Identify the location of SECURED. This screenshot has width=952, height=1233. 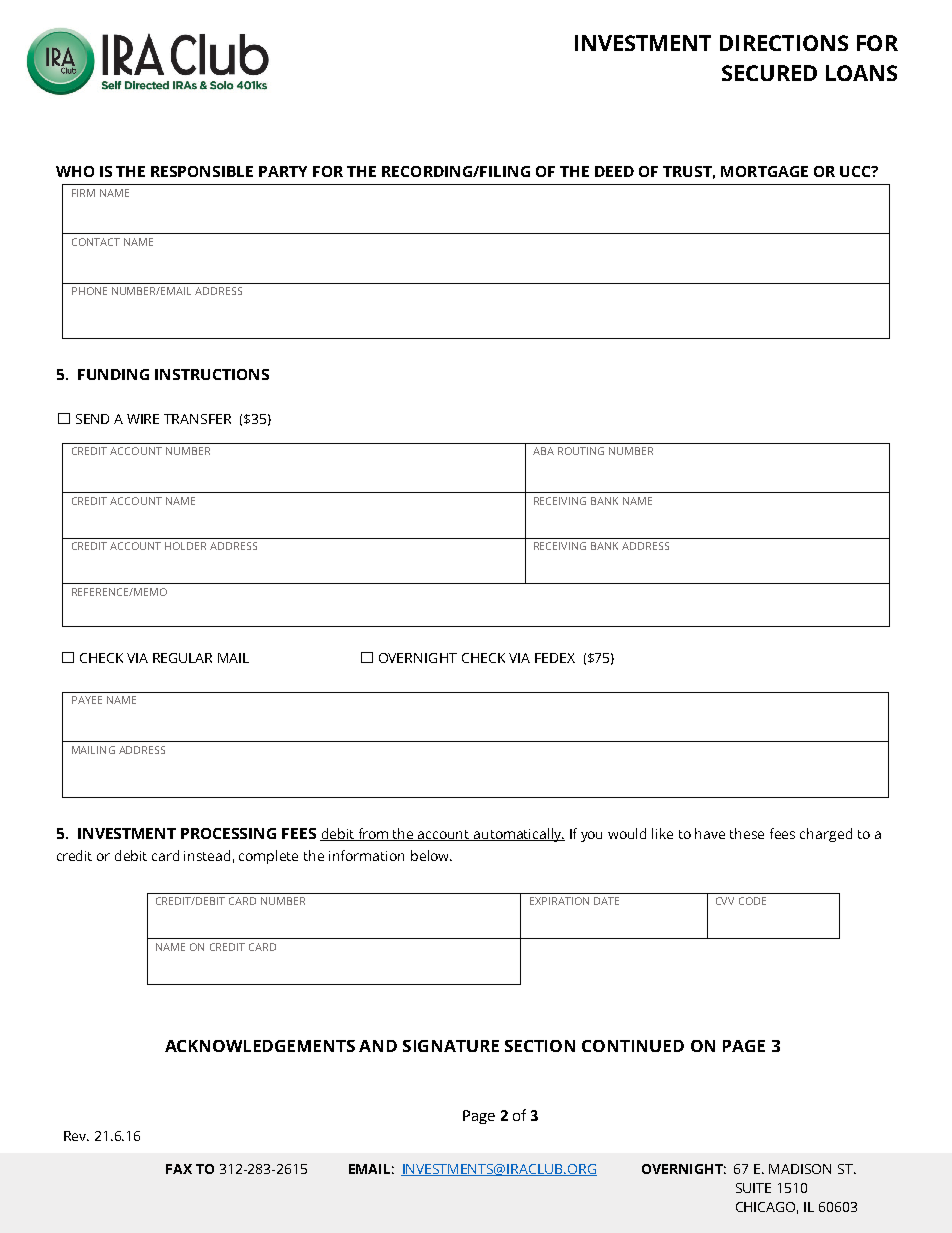
(769, 73).
